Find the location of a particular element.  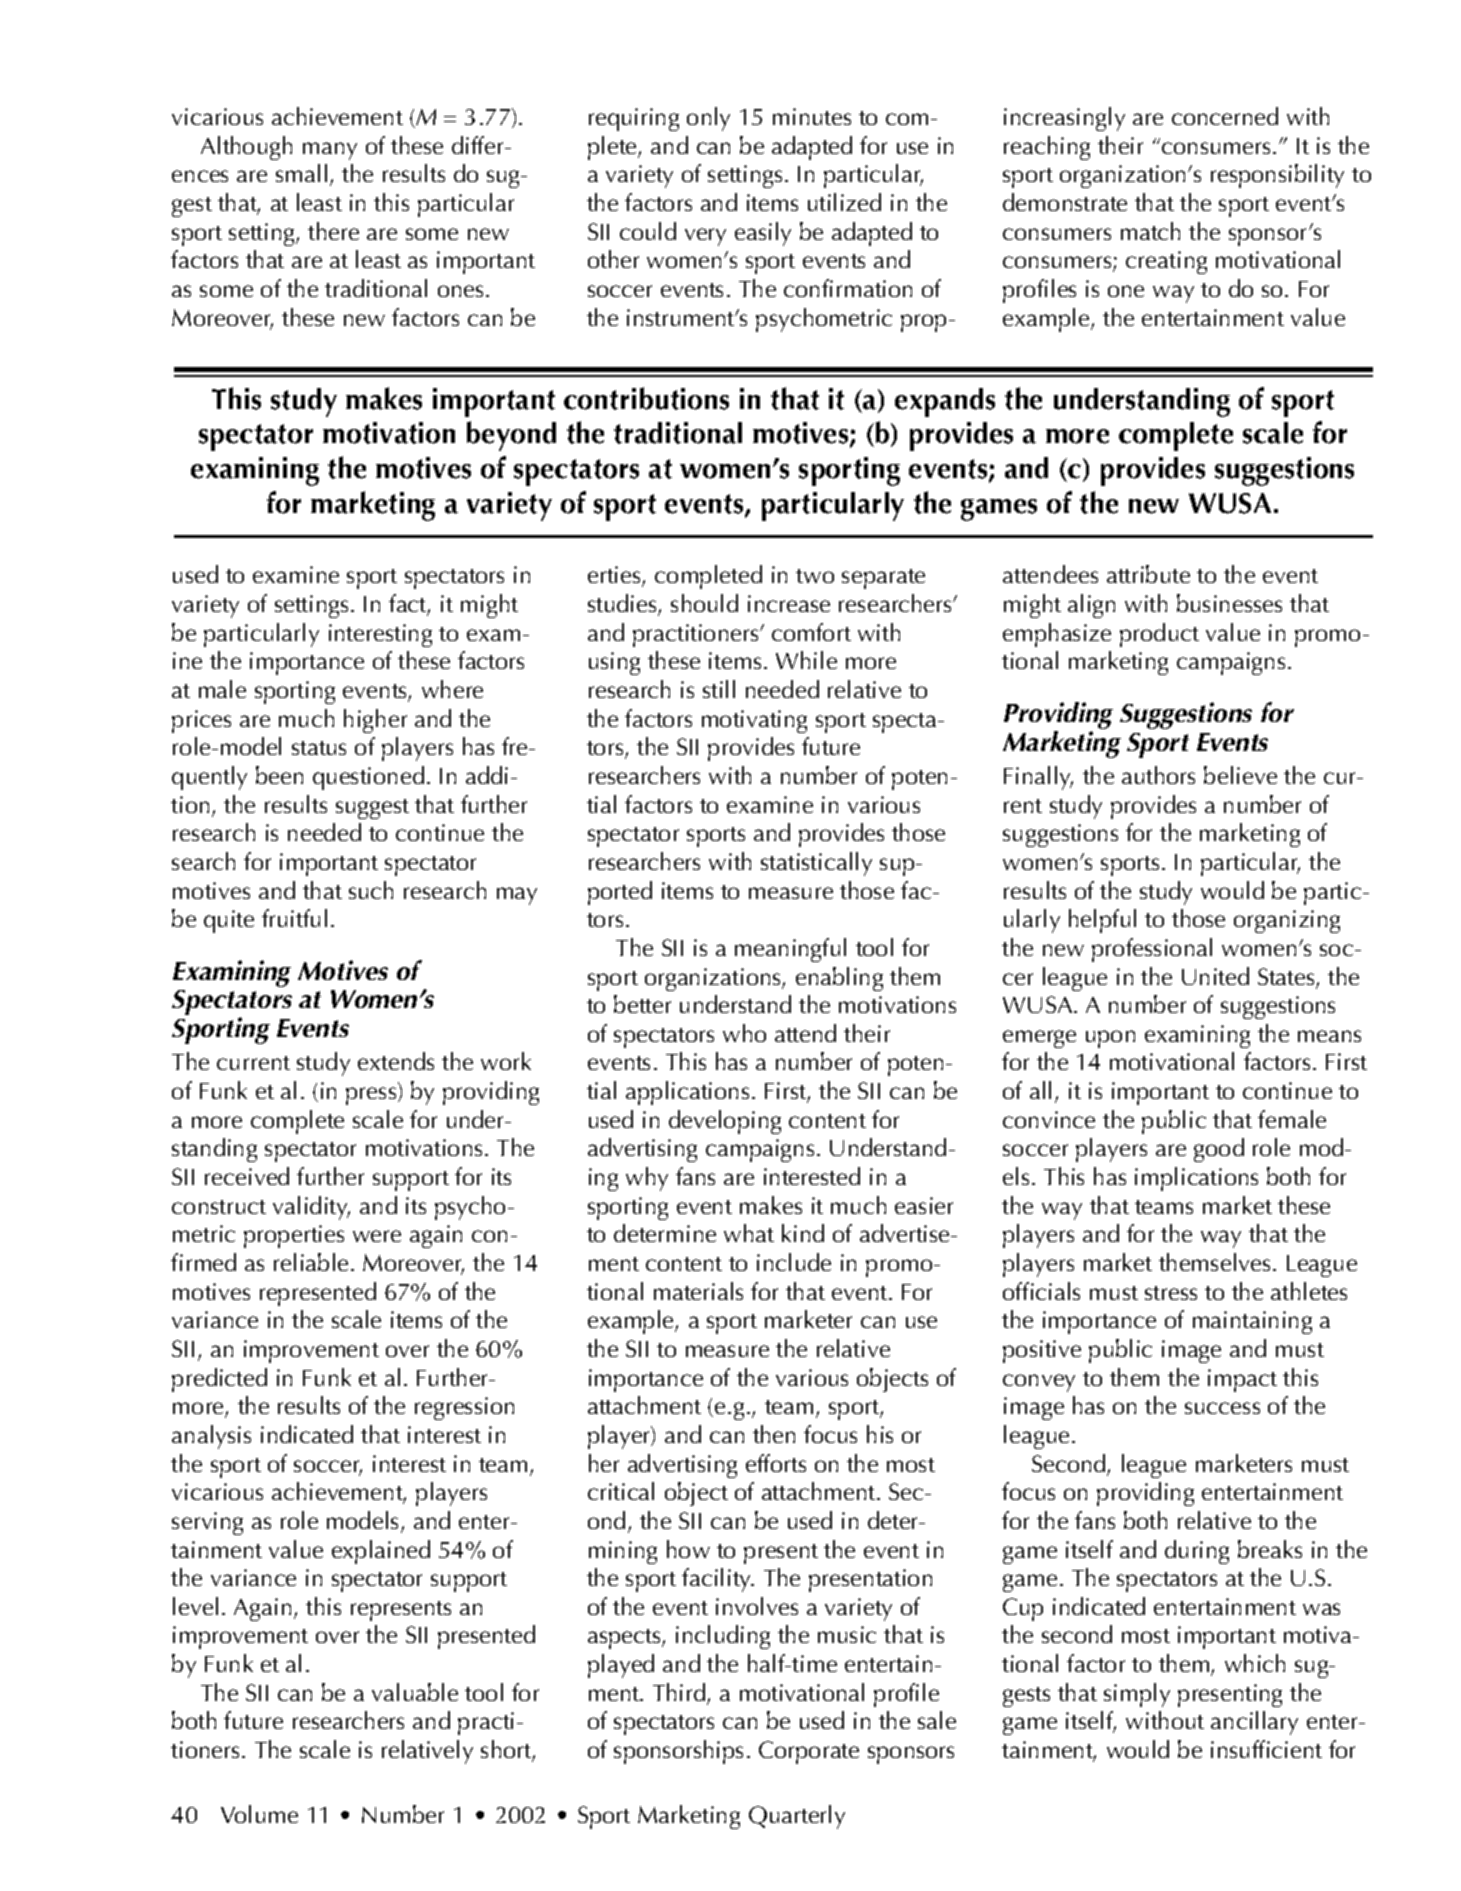

concerned is located at coordinates (1225, 116).
